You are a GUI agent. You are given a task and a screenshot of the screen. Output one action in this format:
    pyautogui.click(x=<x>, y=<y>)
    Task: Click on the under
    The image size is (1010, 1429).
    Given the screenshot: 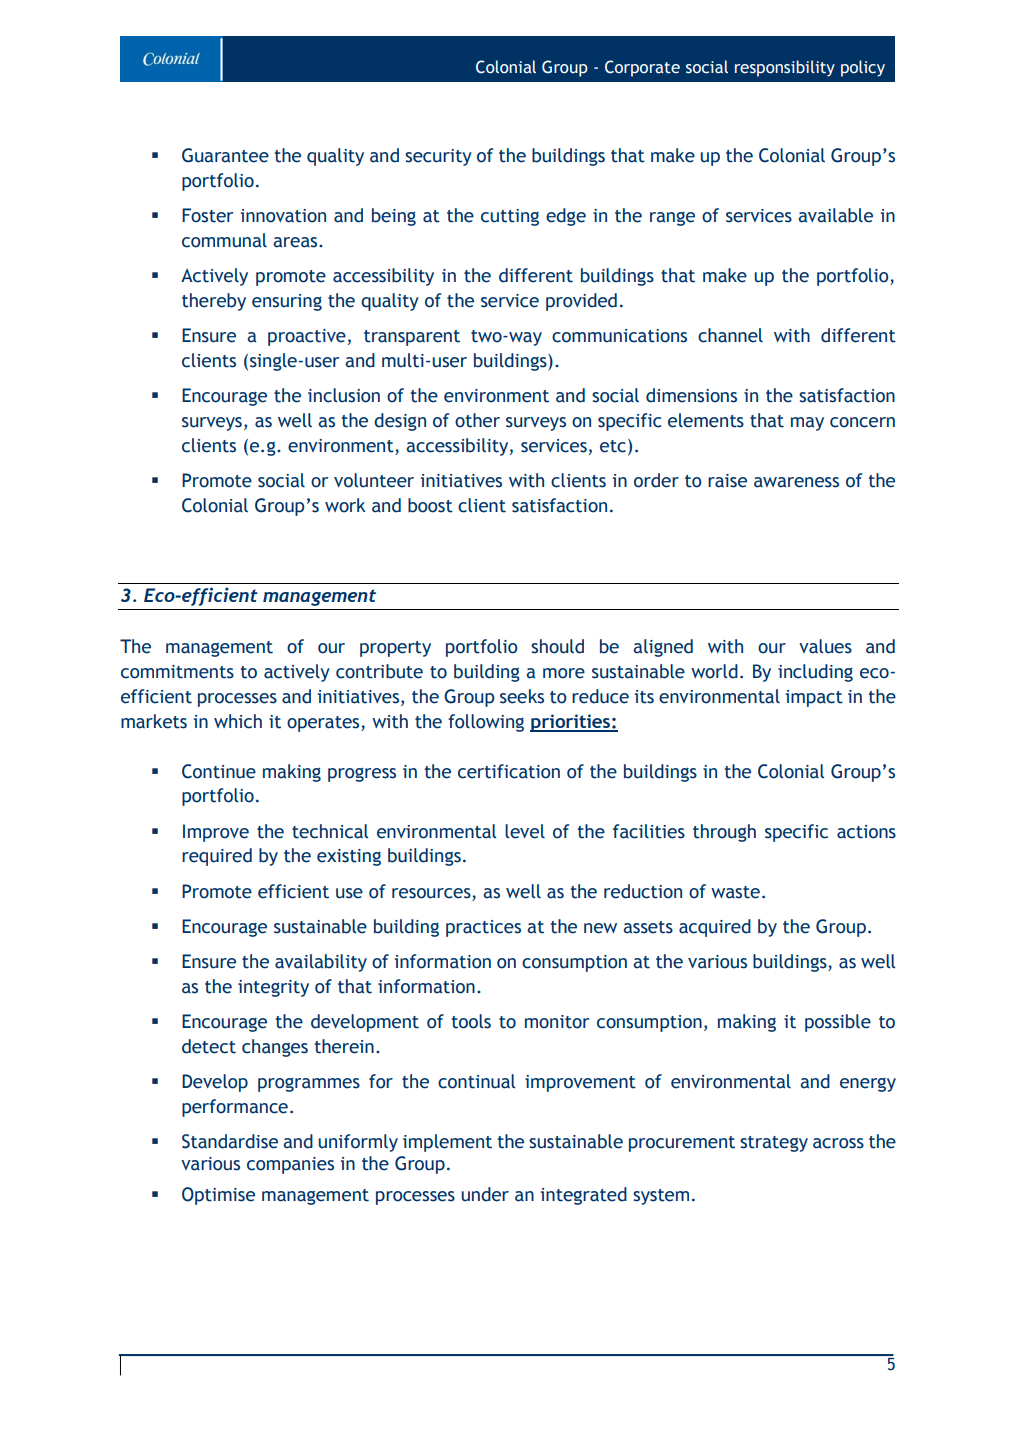 What is the action you would take?
    pyautogui.click(x=485, y=1194)
